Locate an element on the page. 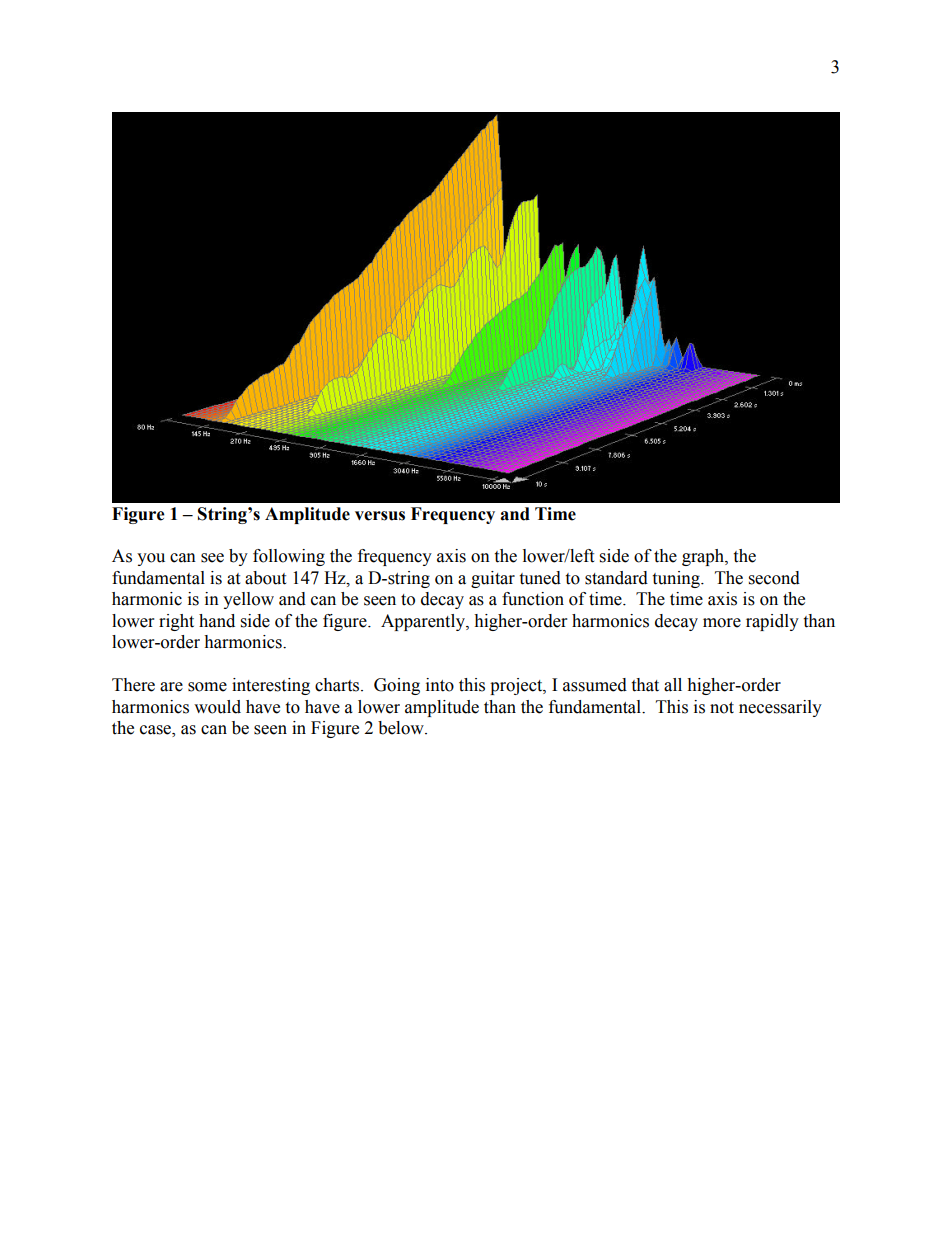  into is located at coordinates (440, 685).
